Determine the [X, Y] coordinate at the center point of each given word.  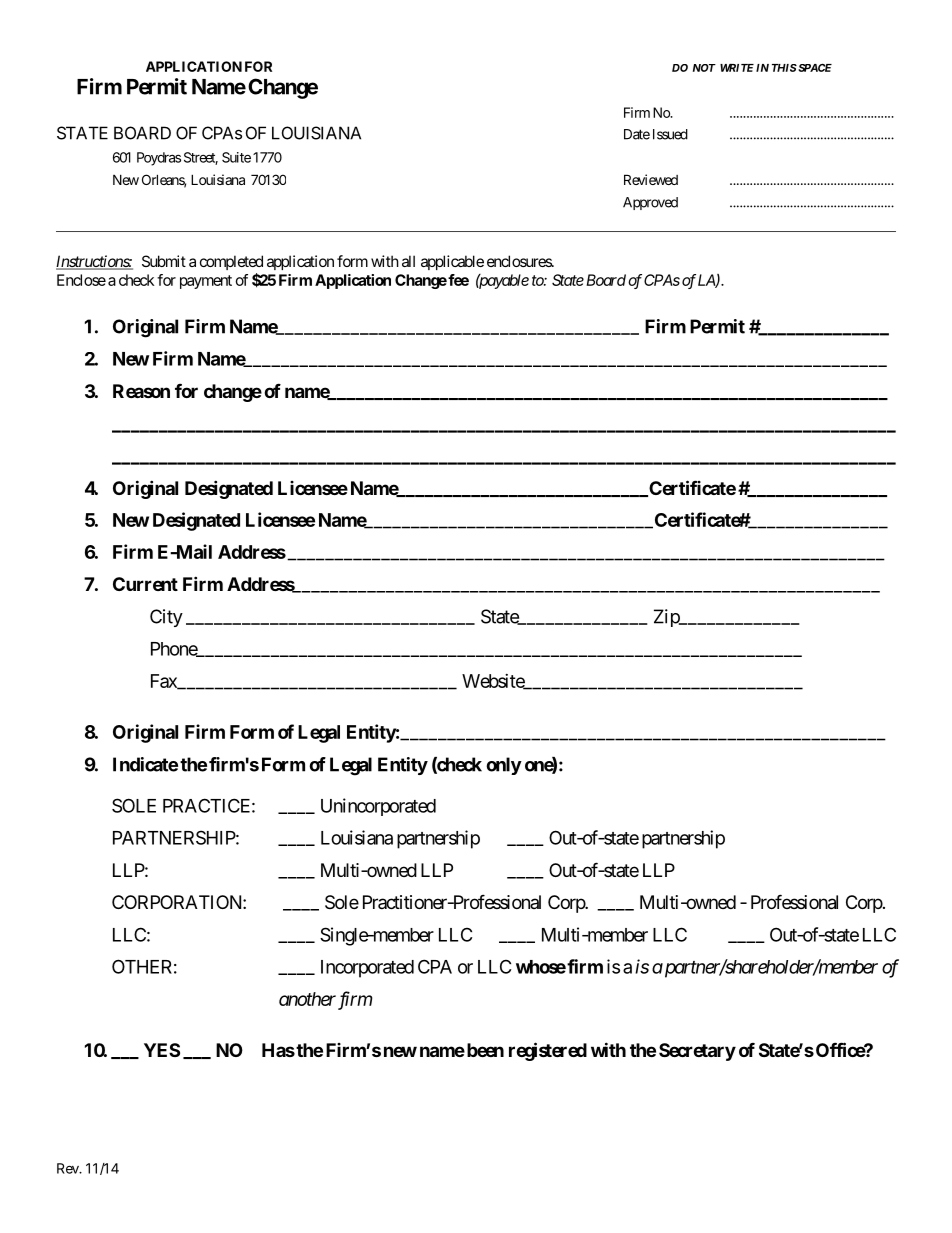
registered [548, 1051]
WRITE [737, 68]
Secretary [697, 1052]
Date [637, 134]
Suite [236, 157]
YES [162, 1050]
